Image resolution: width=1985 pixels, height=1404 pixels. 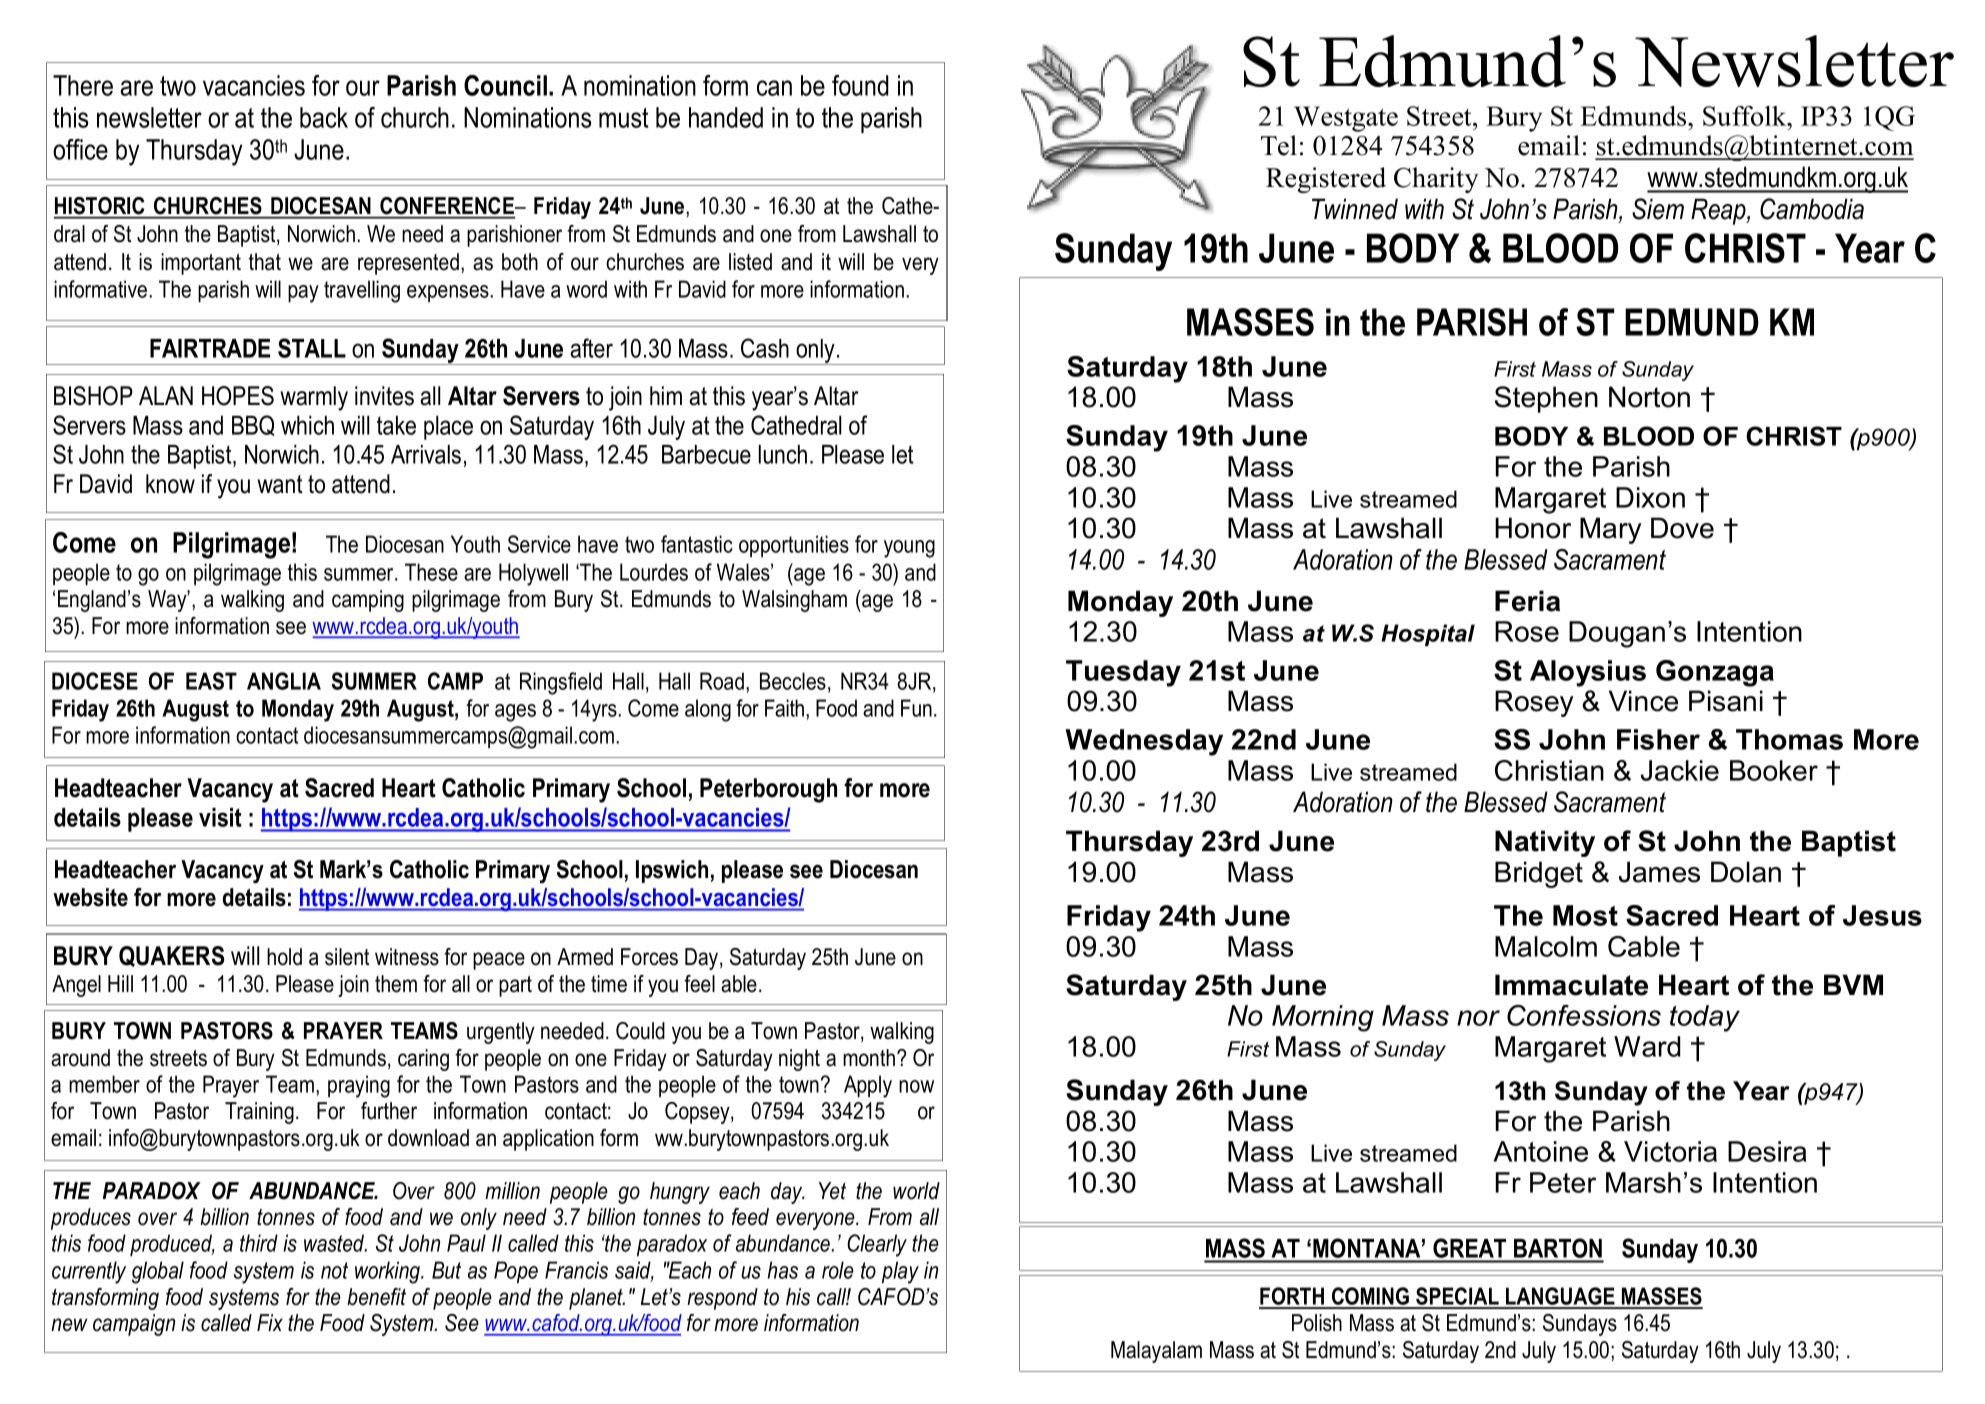 What do you see at coordinates (1585, 915) in the document?
I see `Most` at bounding box center [1585, 915].
